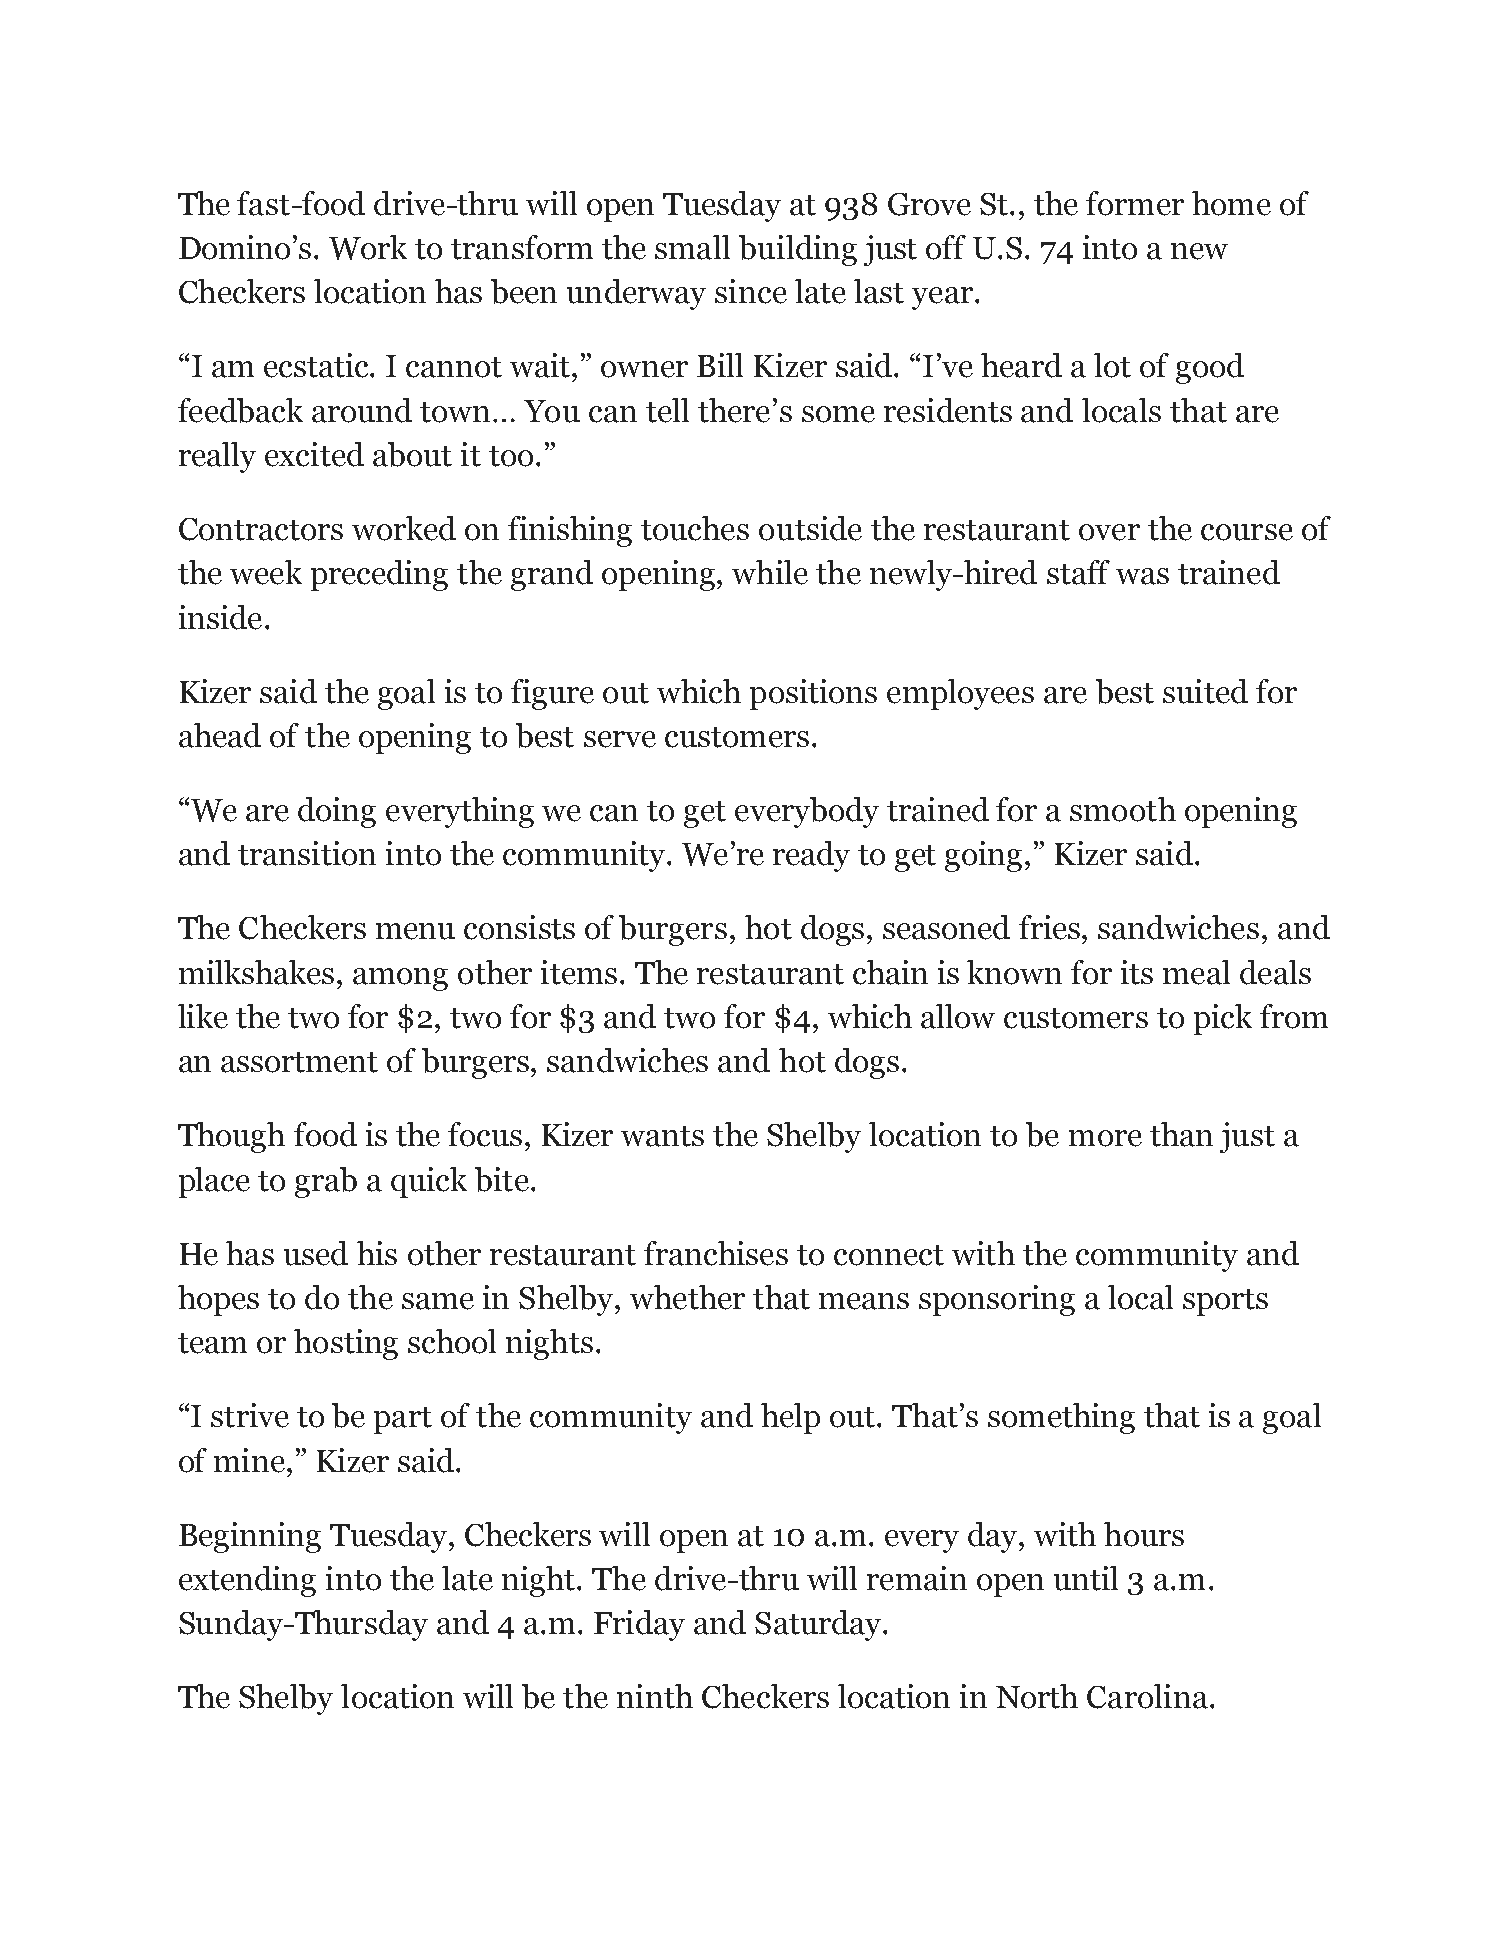  I want to click on Saturday, so click(819, 1625).
